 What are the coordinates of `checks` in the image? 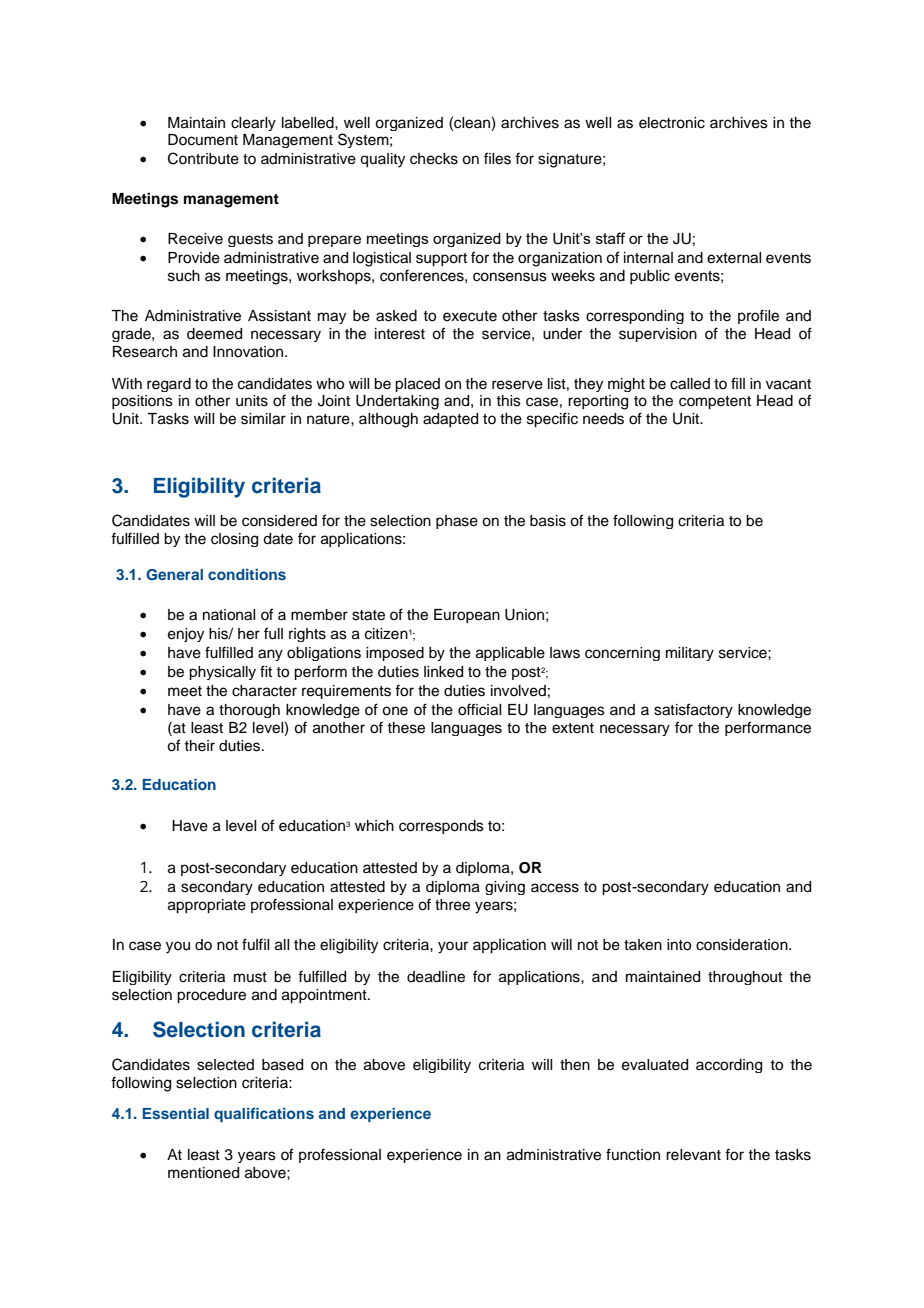 It's located at (434, 159).
